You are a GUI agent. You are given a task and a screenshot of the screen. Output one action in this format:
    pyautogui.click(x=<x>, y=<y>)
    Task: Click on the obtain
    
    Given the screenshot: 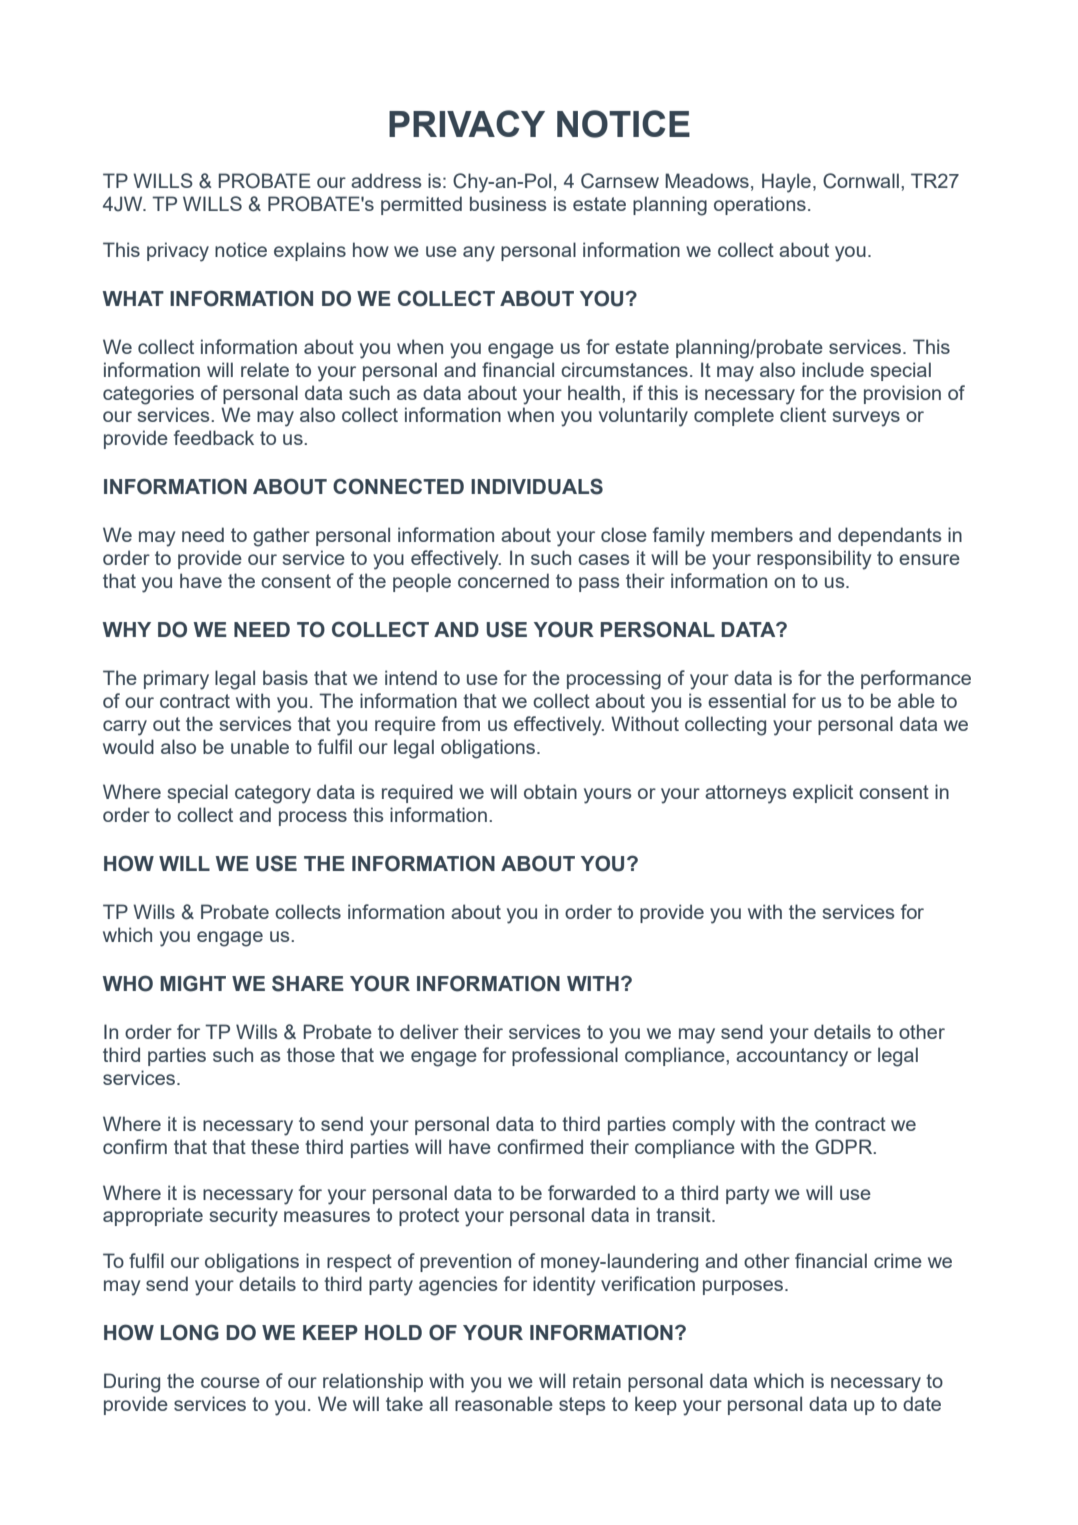 What is the action you would take?
    pyautogui.click(x=550, y=791)
